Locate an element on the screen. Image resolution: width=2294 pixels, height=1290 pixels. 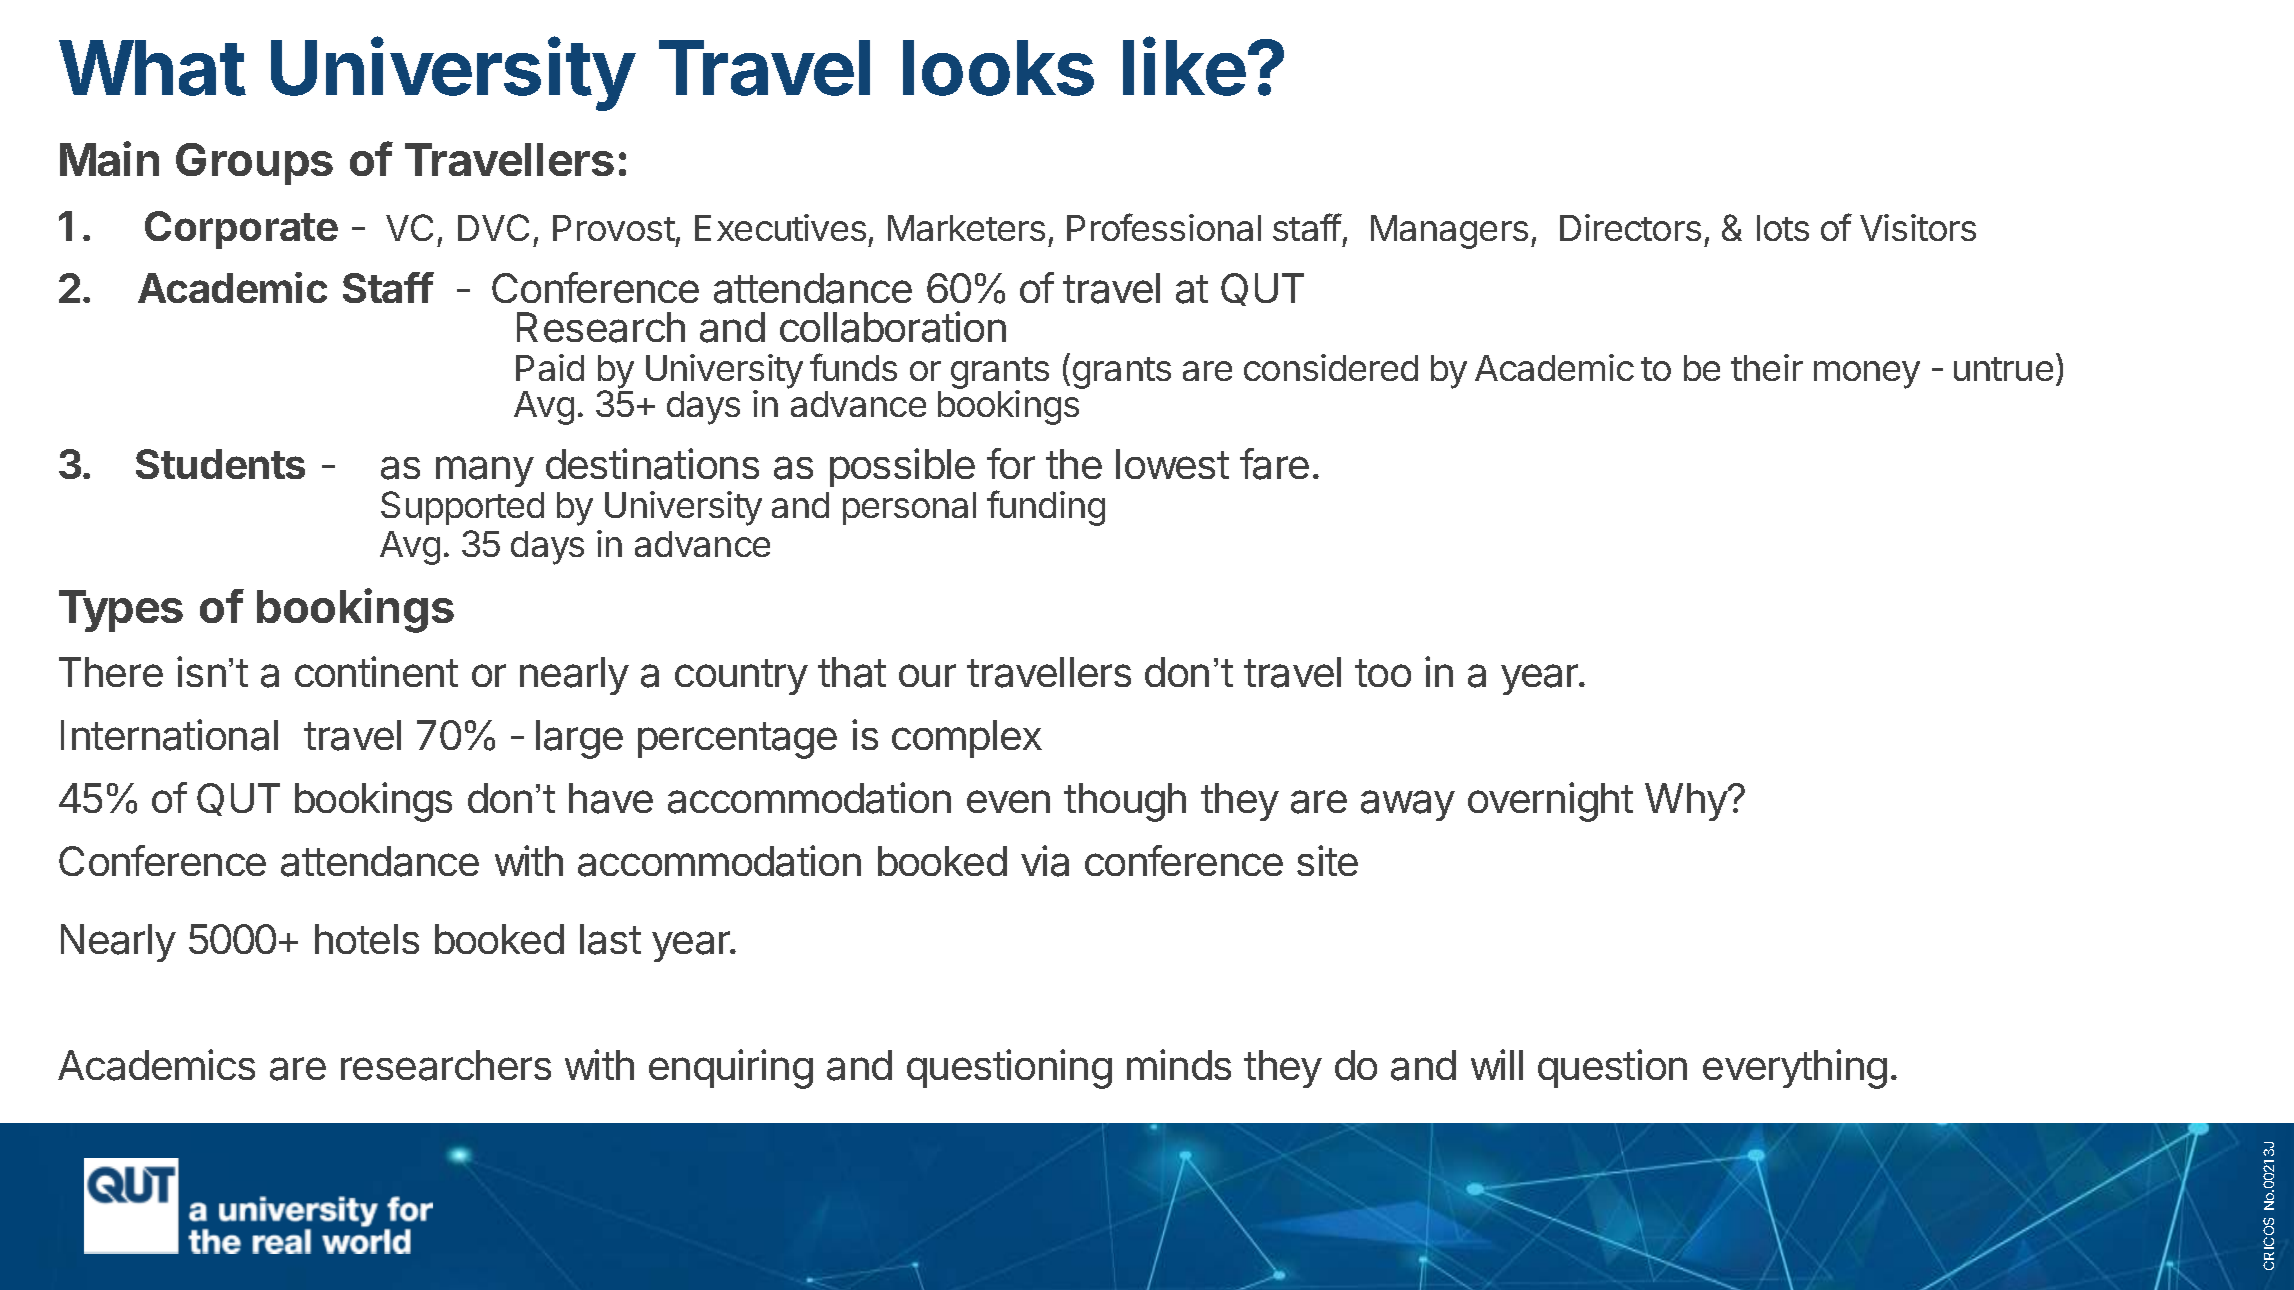
looks is located at coordinates (998, 68).
